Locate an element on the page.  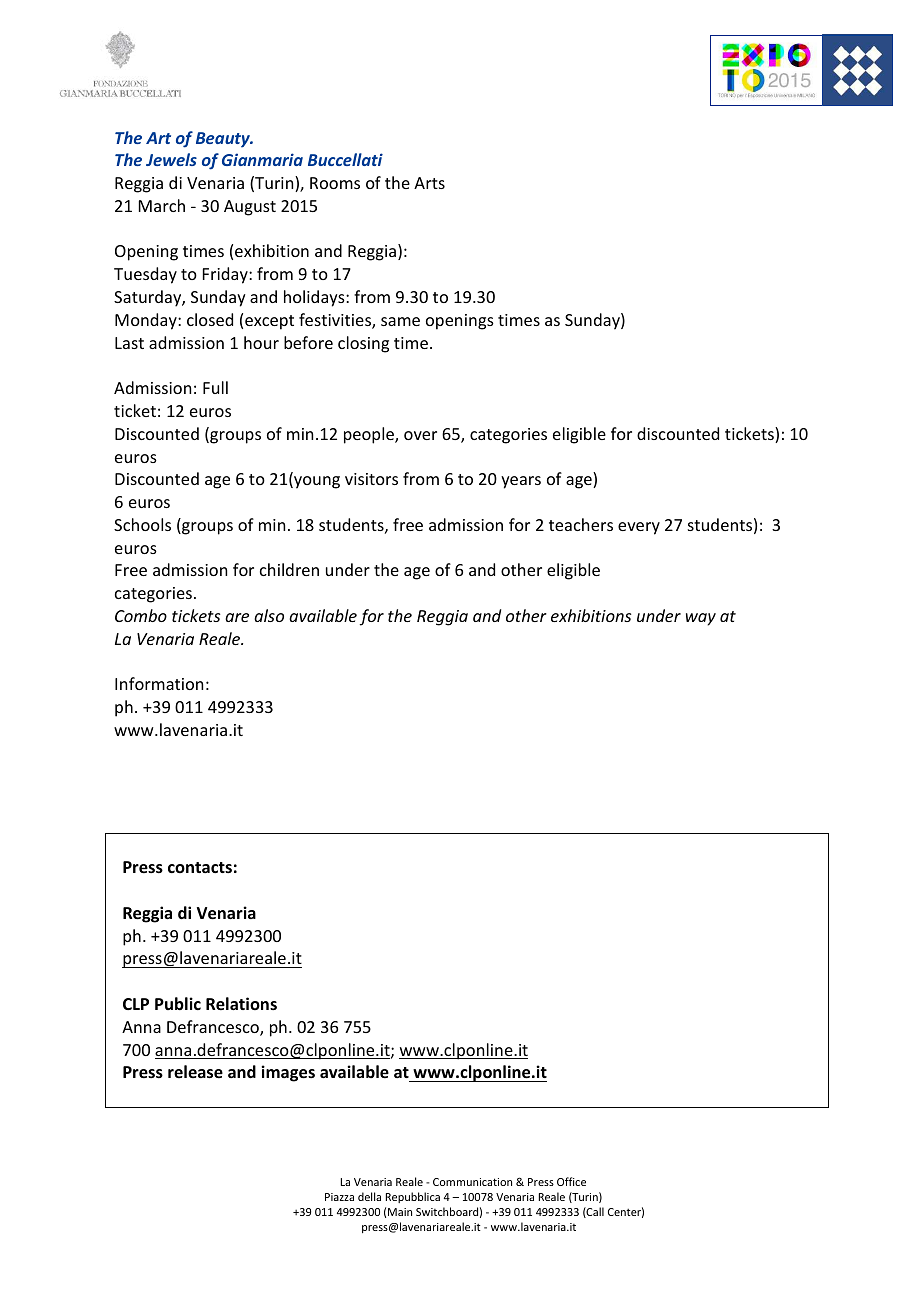
same is located at coordinates (400, 321).
